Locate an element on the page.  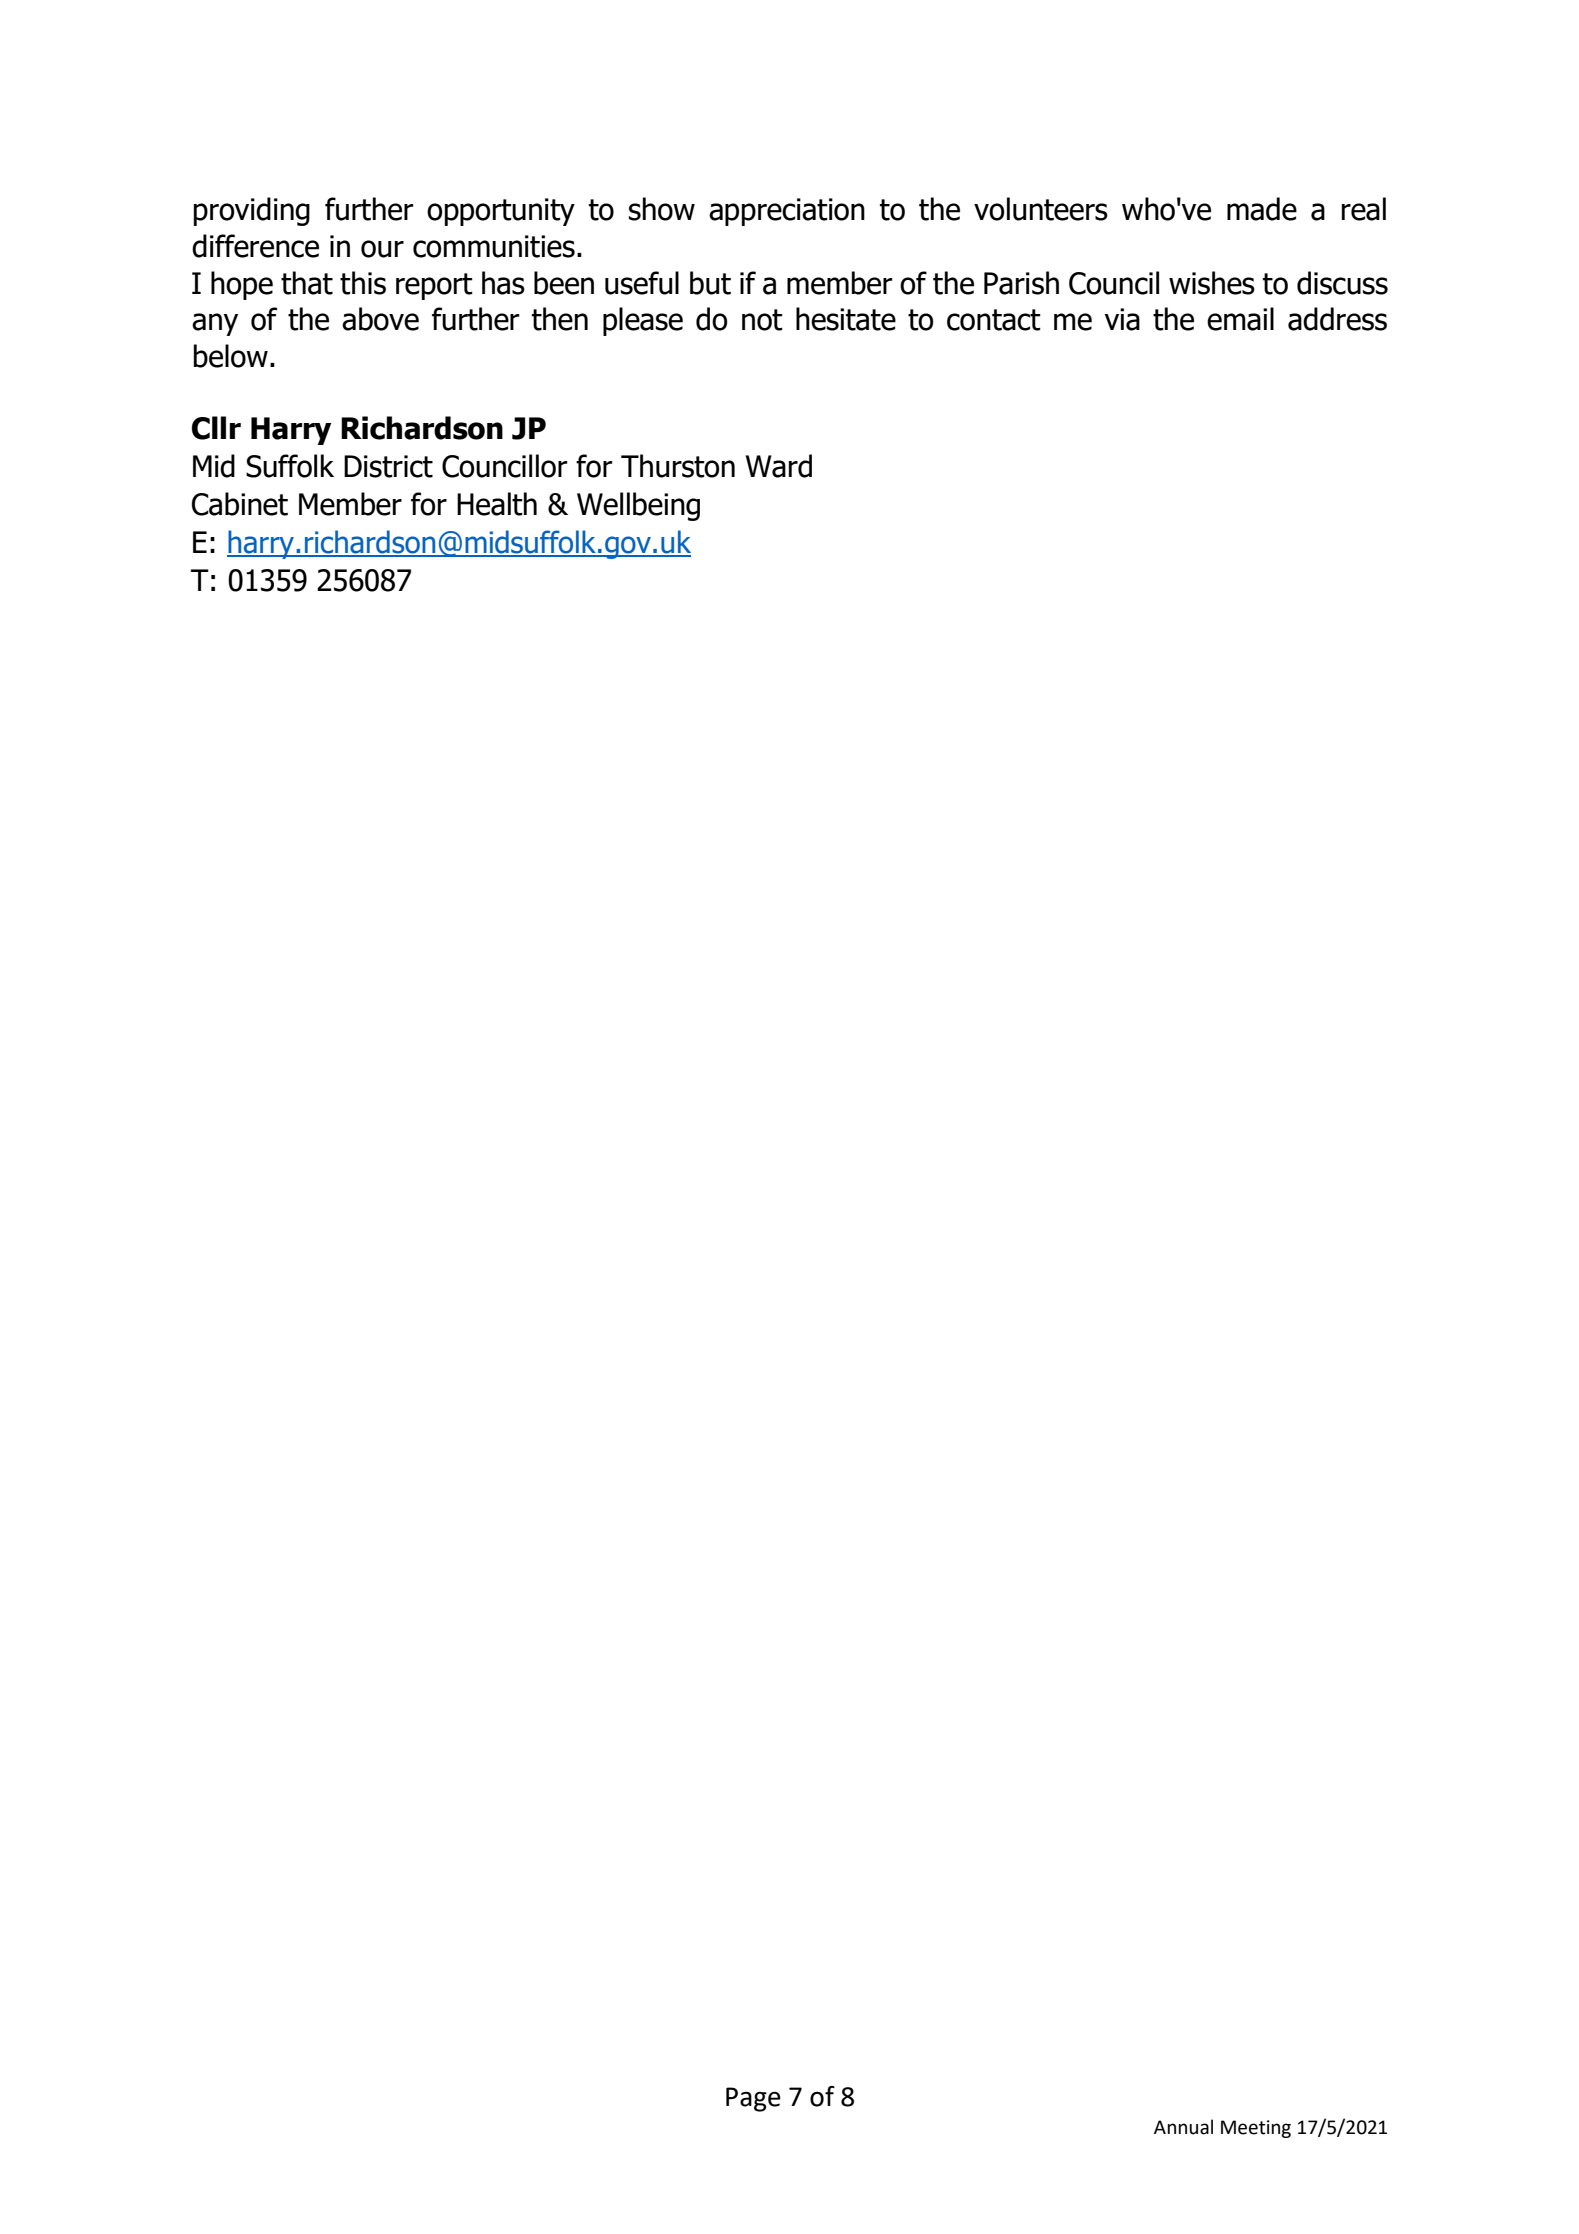
Annual is located at coordinates (1183, 2127).
